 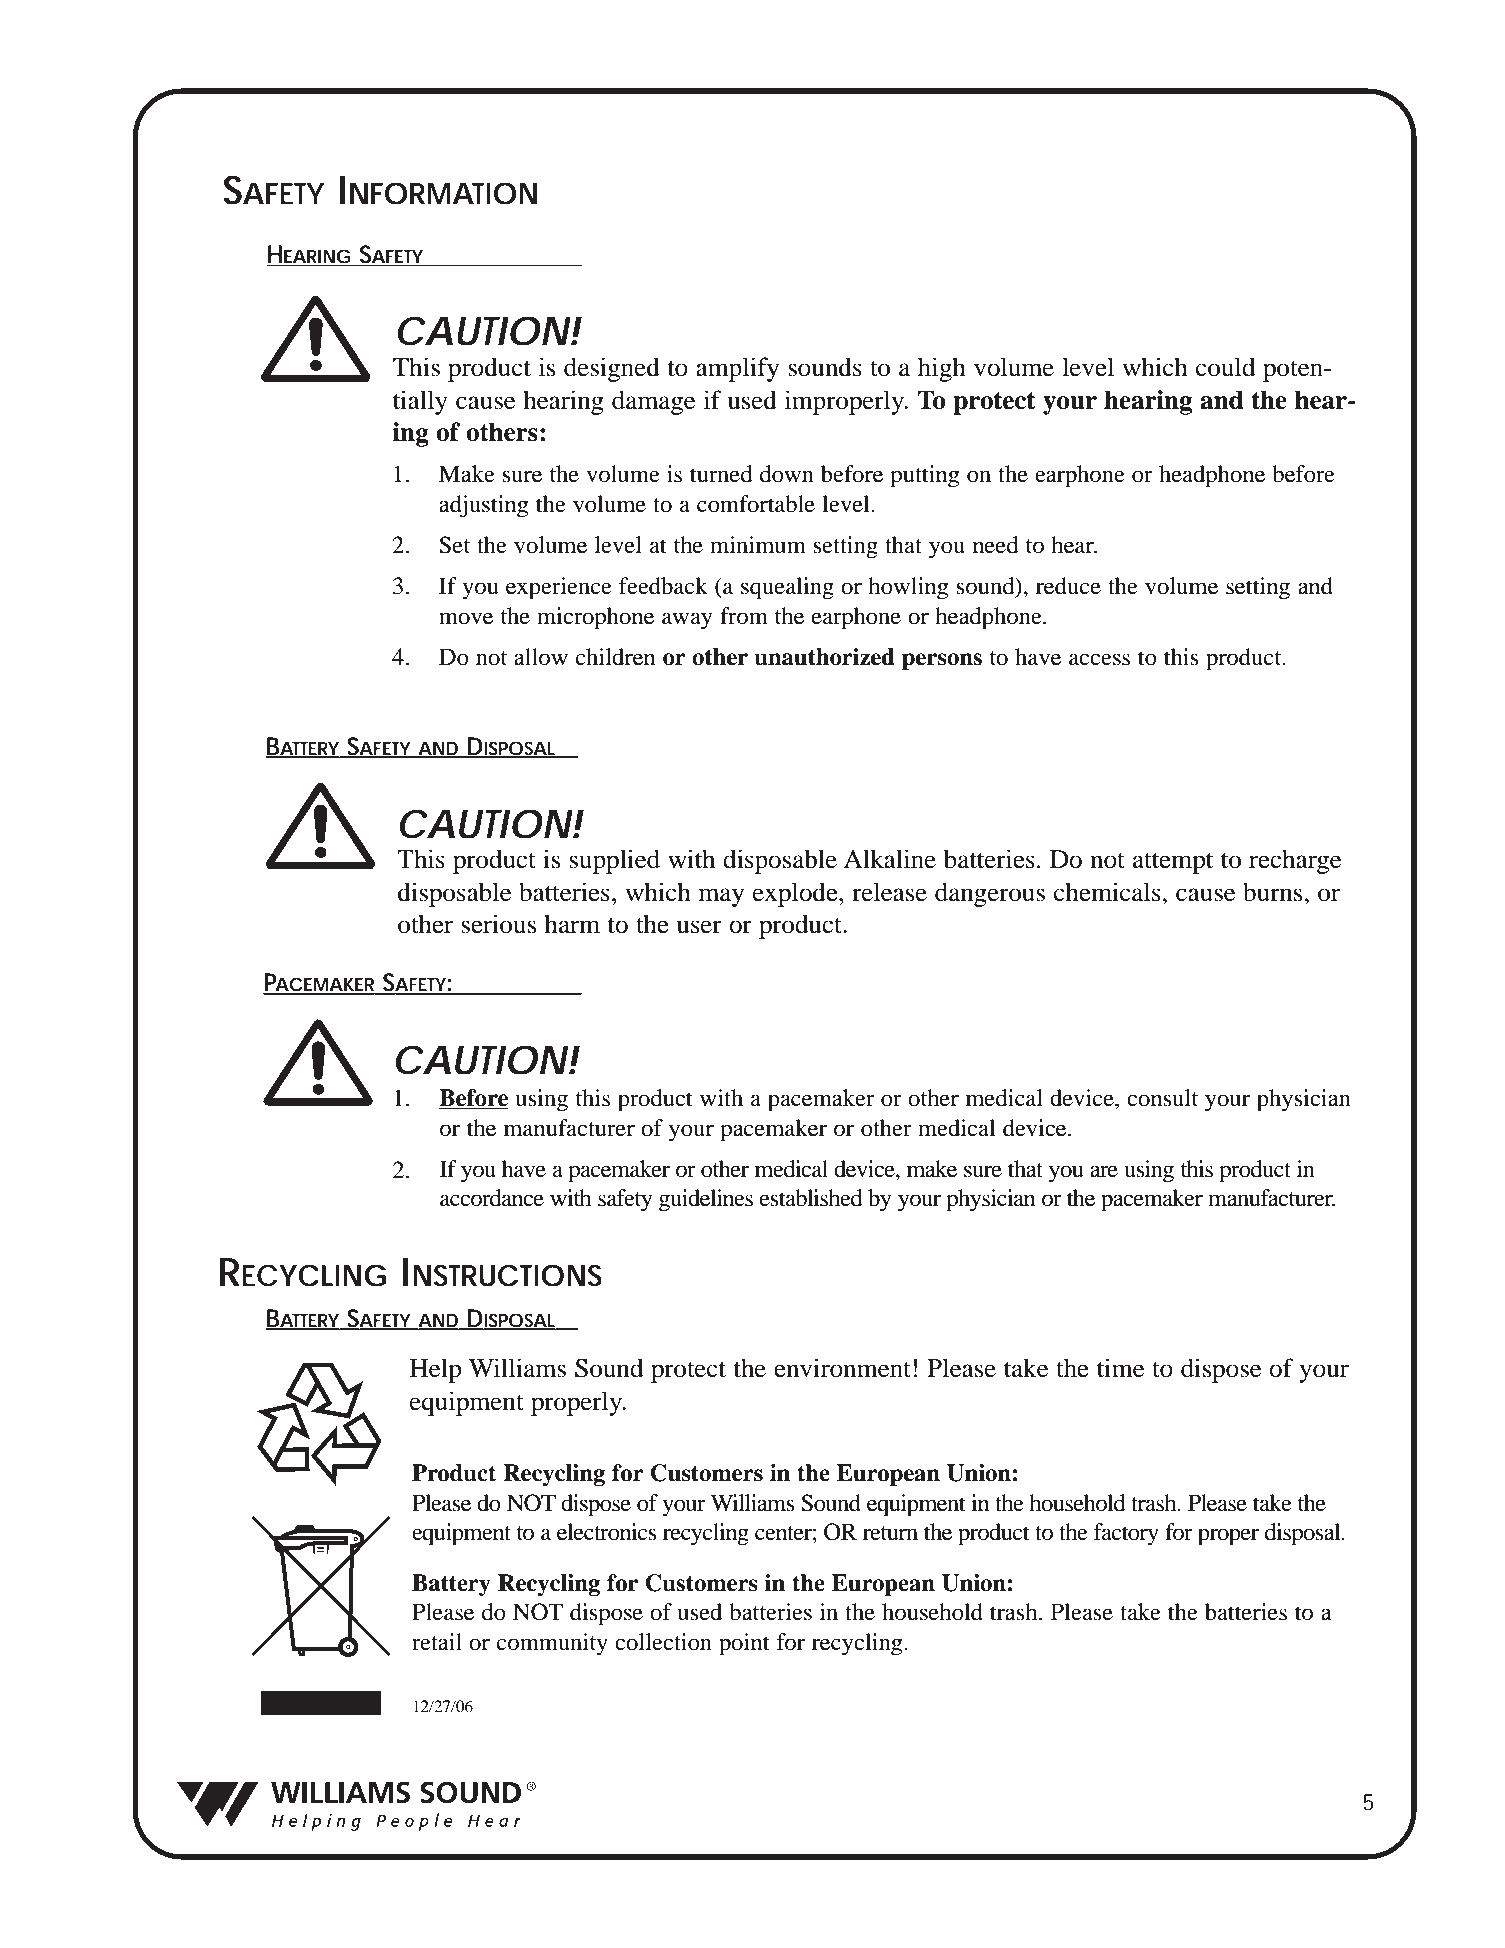 I want to click on allow, so click(x=541, y=657).
